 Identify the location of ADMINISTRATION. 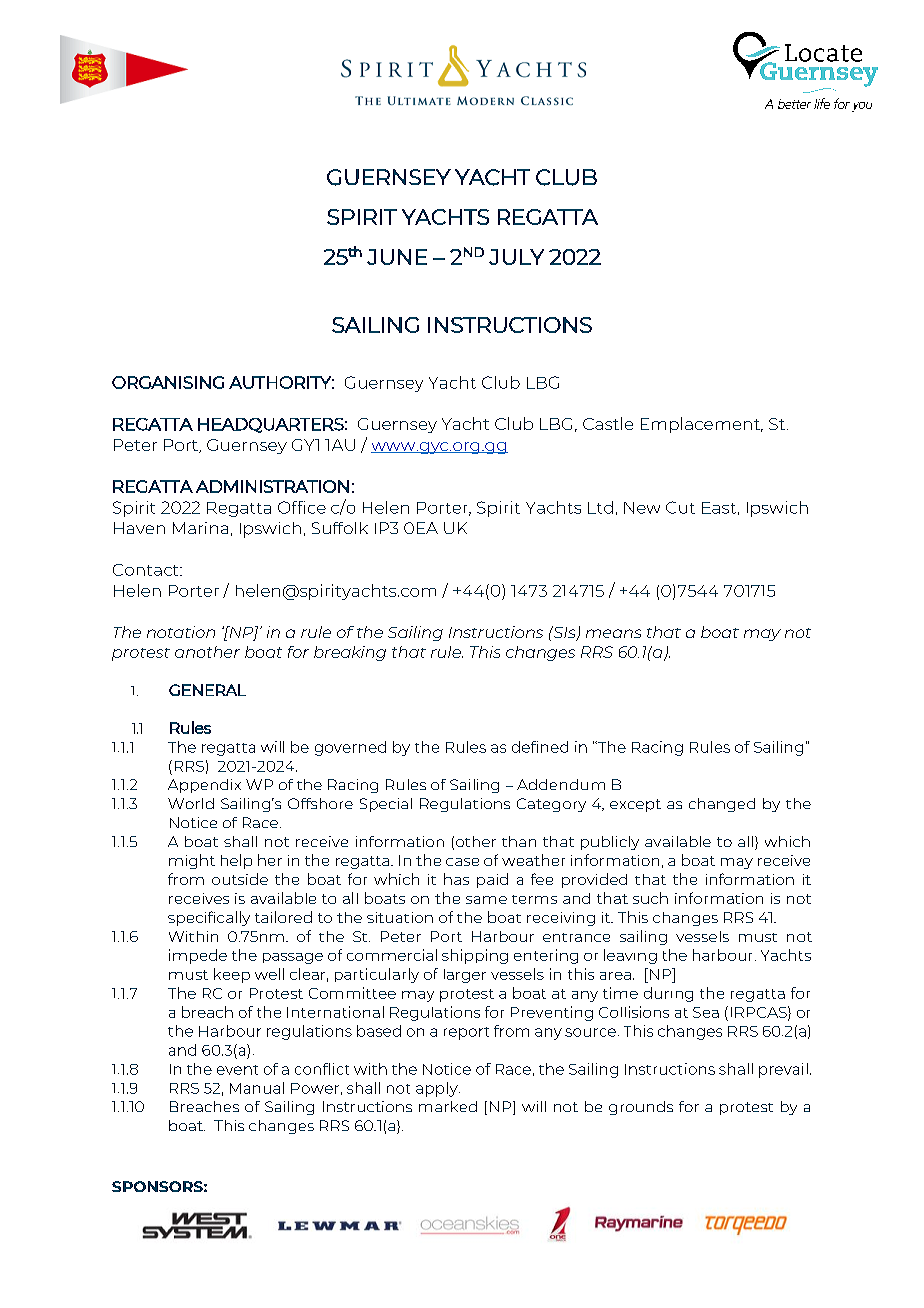
(272, 486).
